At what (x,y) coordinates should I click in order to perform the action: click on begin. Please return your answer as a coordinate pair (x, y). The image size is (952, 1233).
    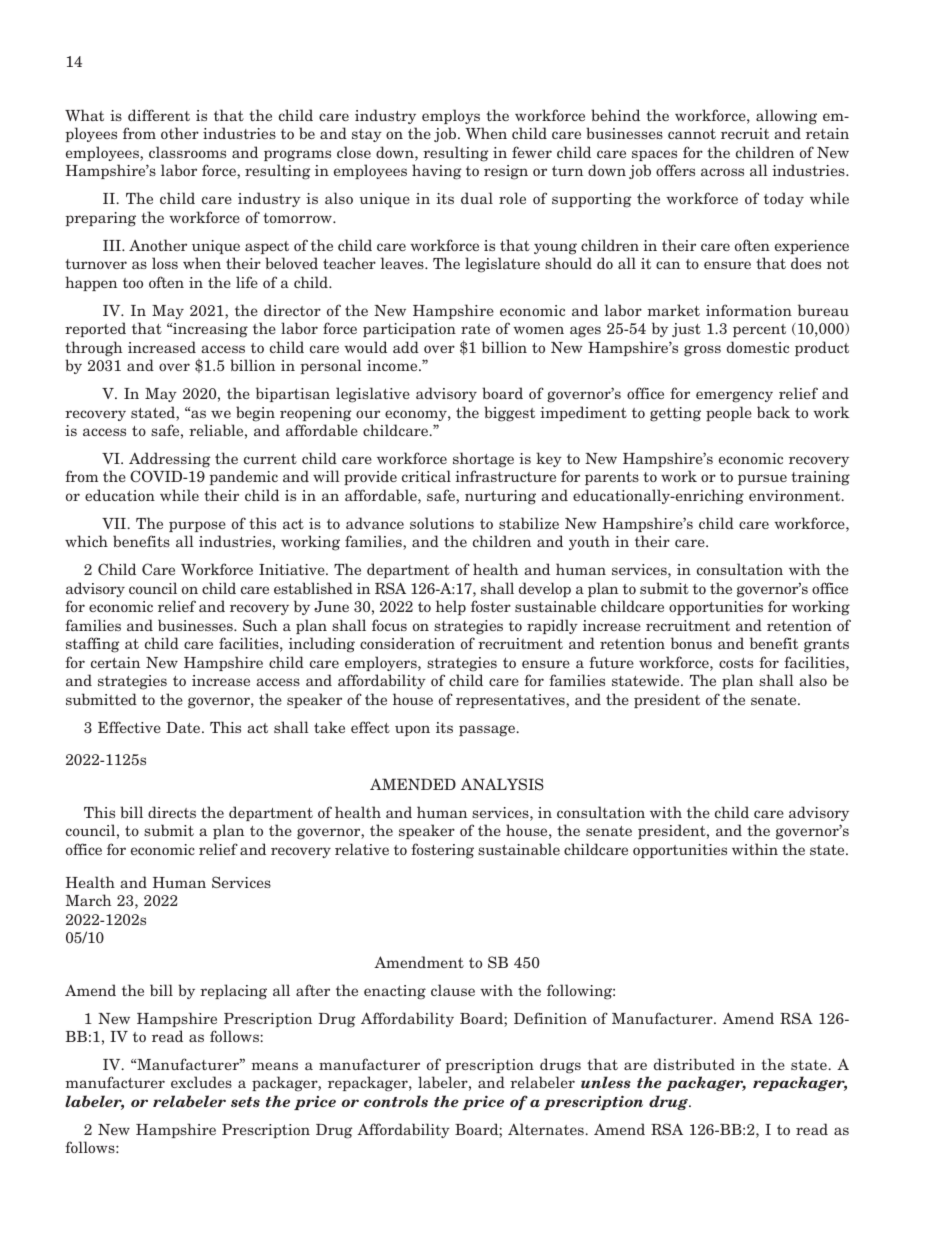
    Looking at the image, I should click on (255, 414).
